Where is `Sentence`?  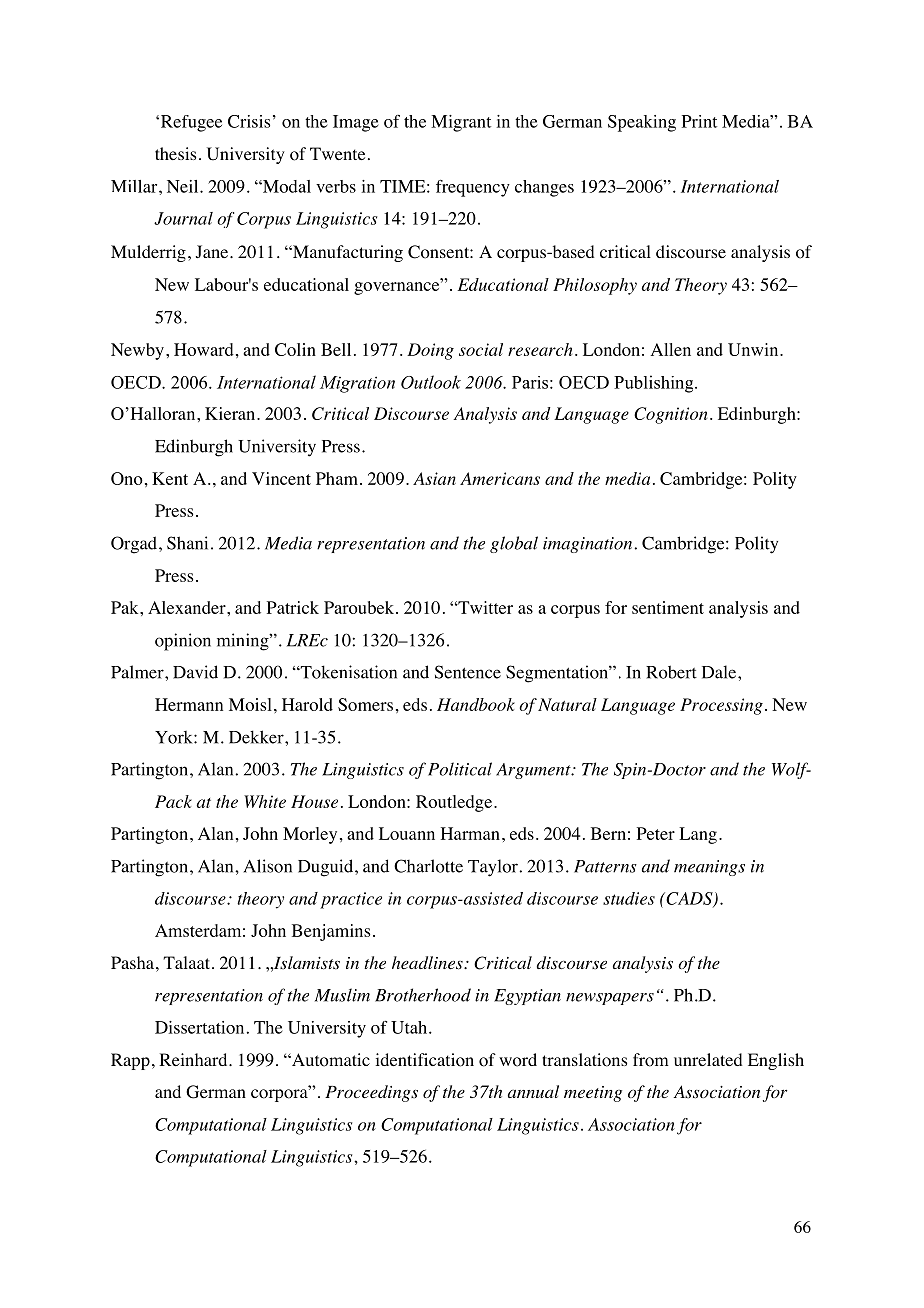 Sentence is located at coordinates (468, 672).
